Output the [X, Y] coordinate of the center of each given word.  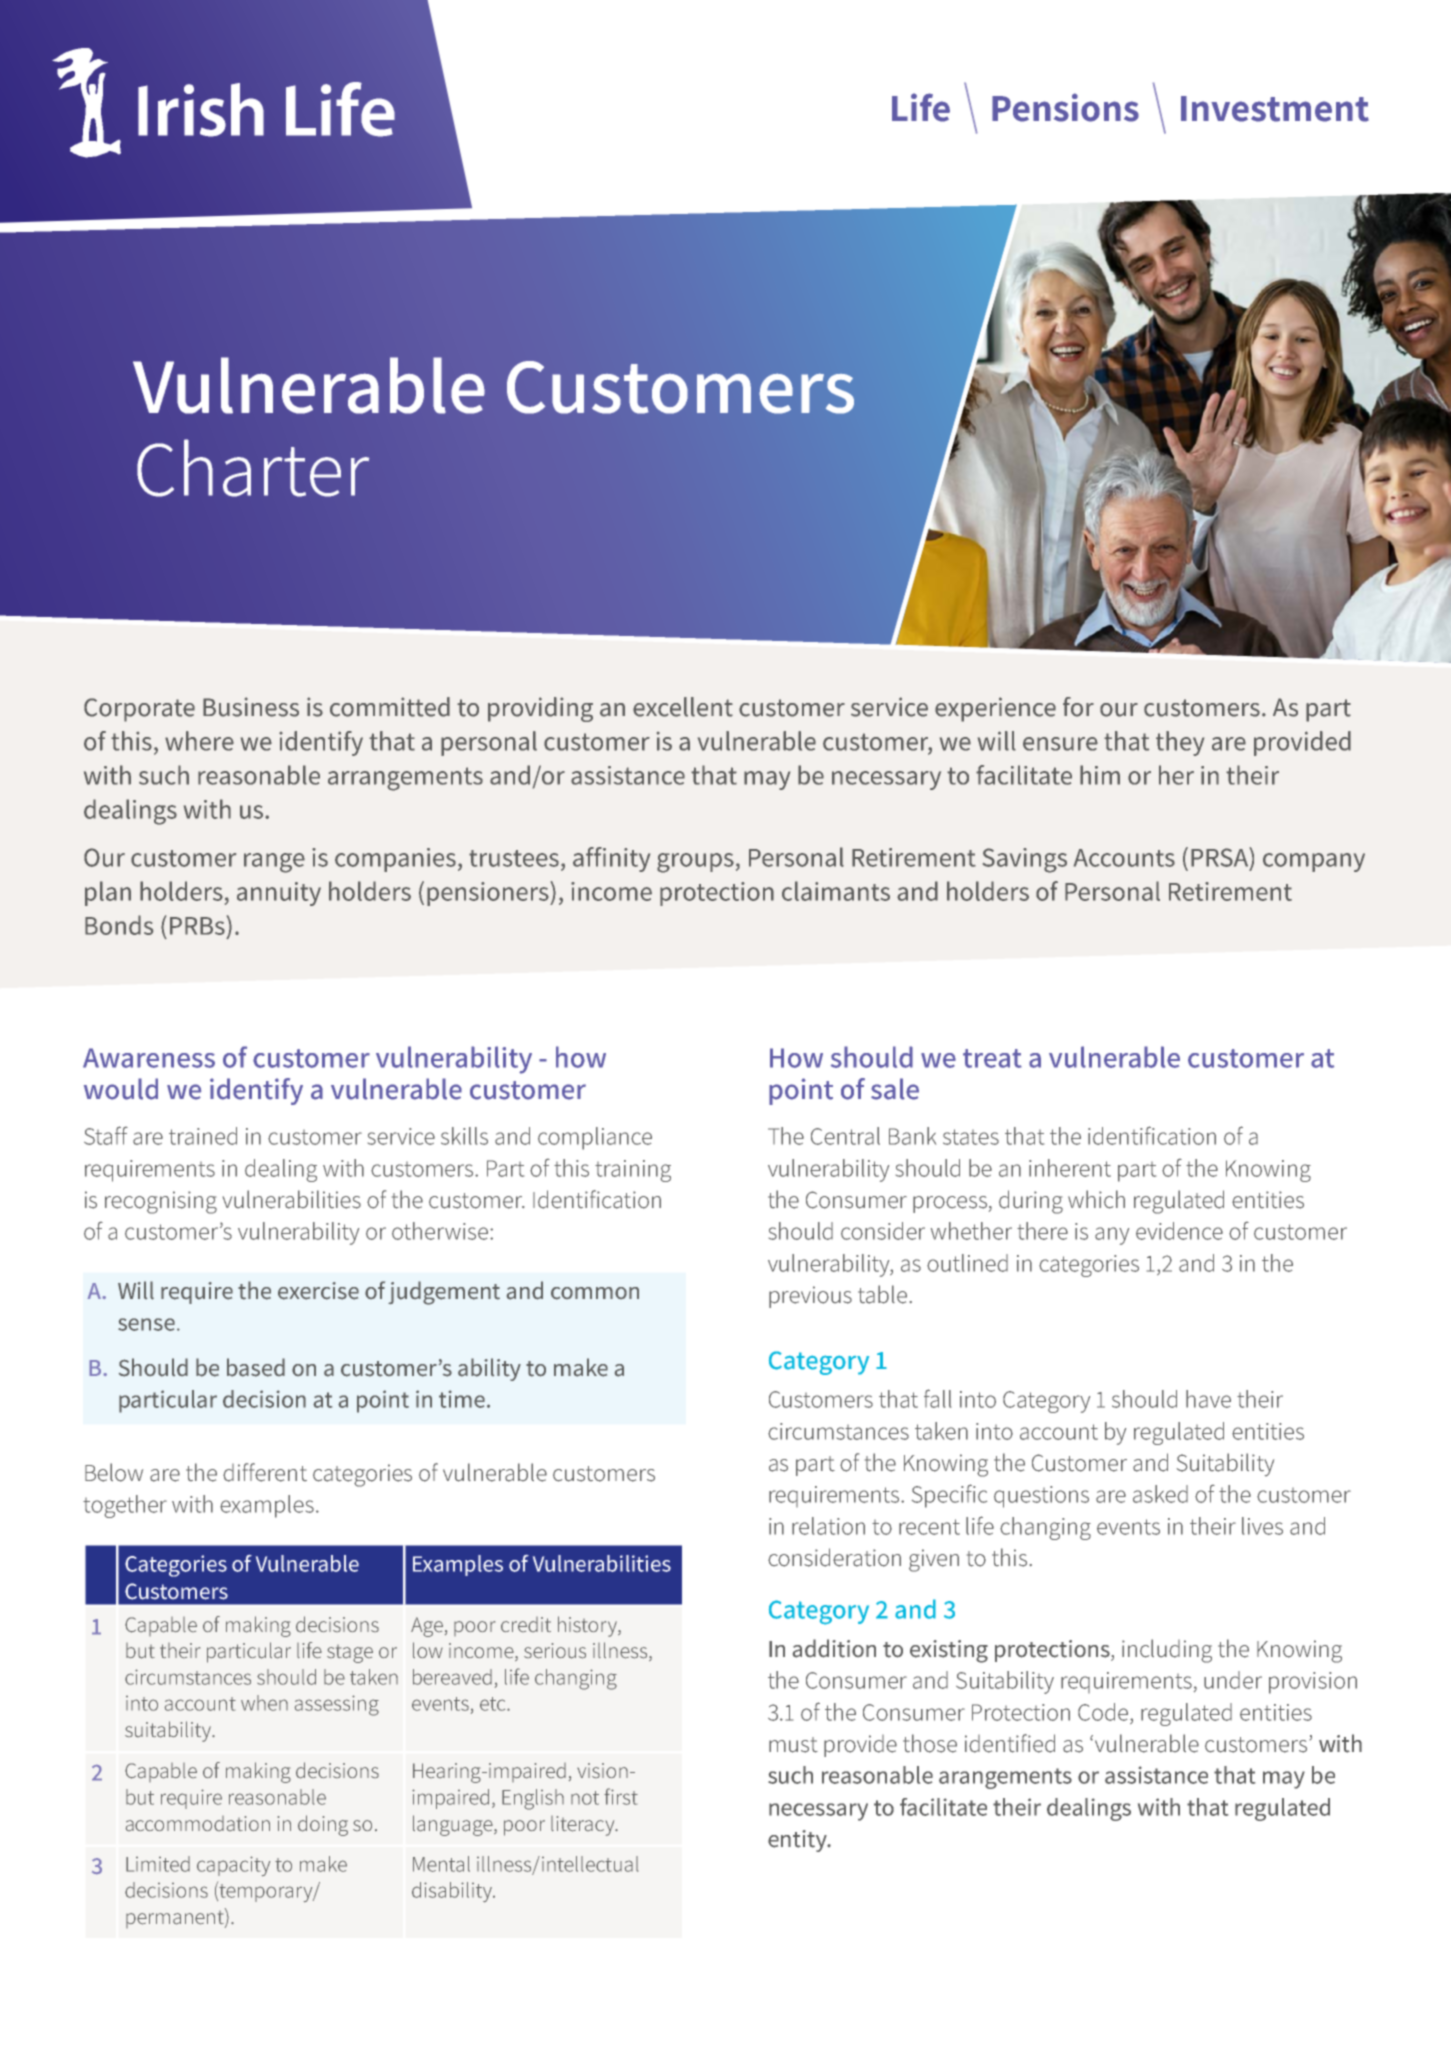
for [1078, 707]
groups [695, 863]
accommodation [198, 1823]
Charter [253, 468]
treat [992, 1058]
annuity [279, 894]
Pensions [1065, 107]
